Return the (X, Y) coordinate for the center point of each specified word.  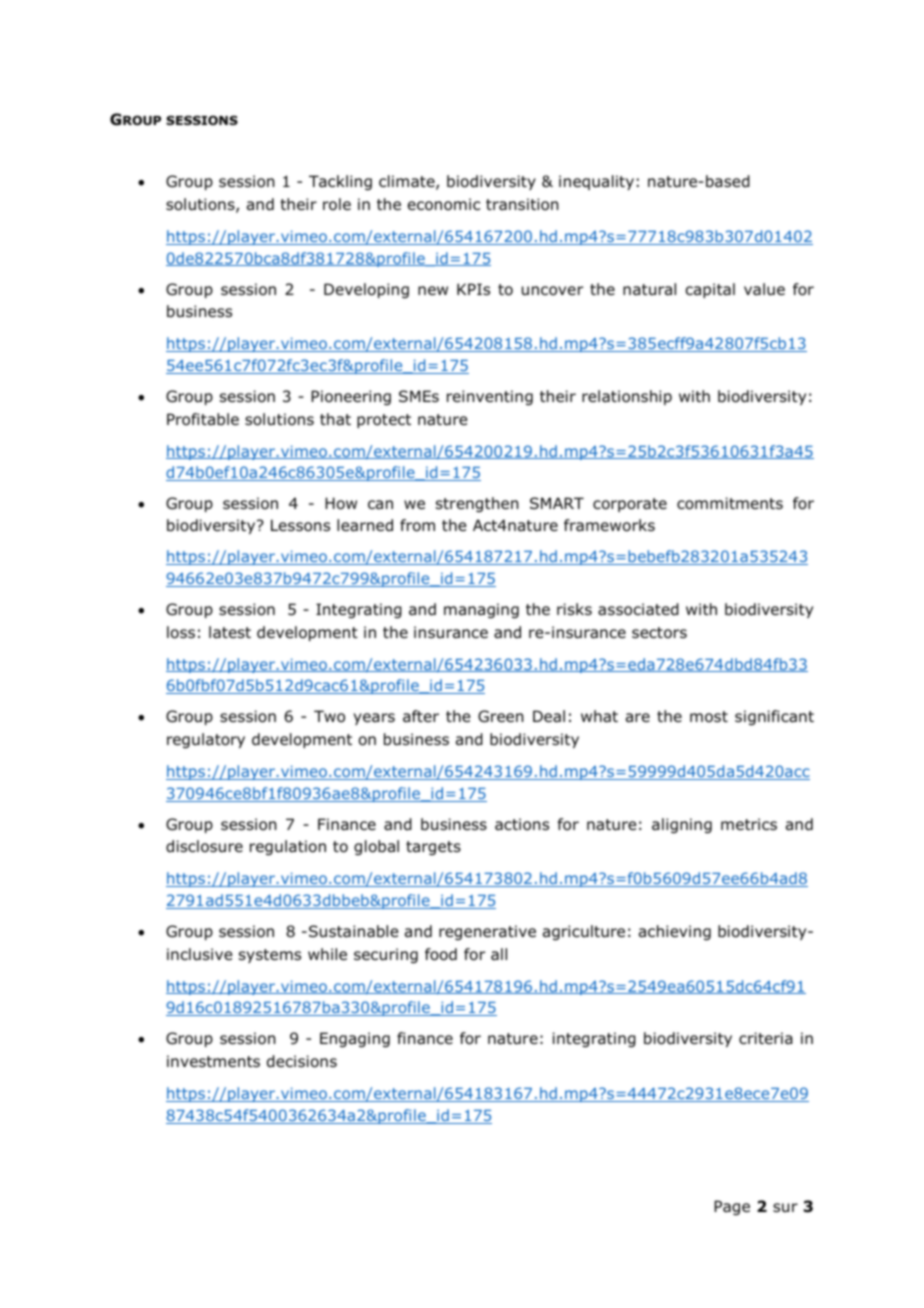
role (337, 204)
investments (213, 1061)
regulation (288, 847)
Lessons (300, 525)
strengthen (477, 504)
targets (433, 848)
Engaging (355, 1039)
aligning (682, 825)
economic (444, 204)
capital (710, 290)
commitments (730, 503)
